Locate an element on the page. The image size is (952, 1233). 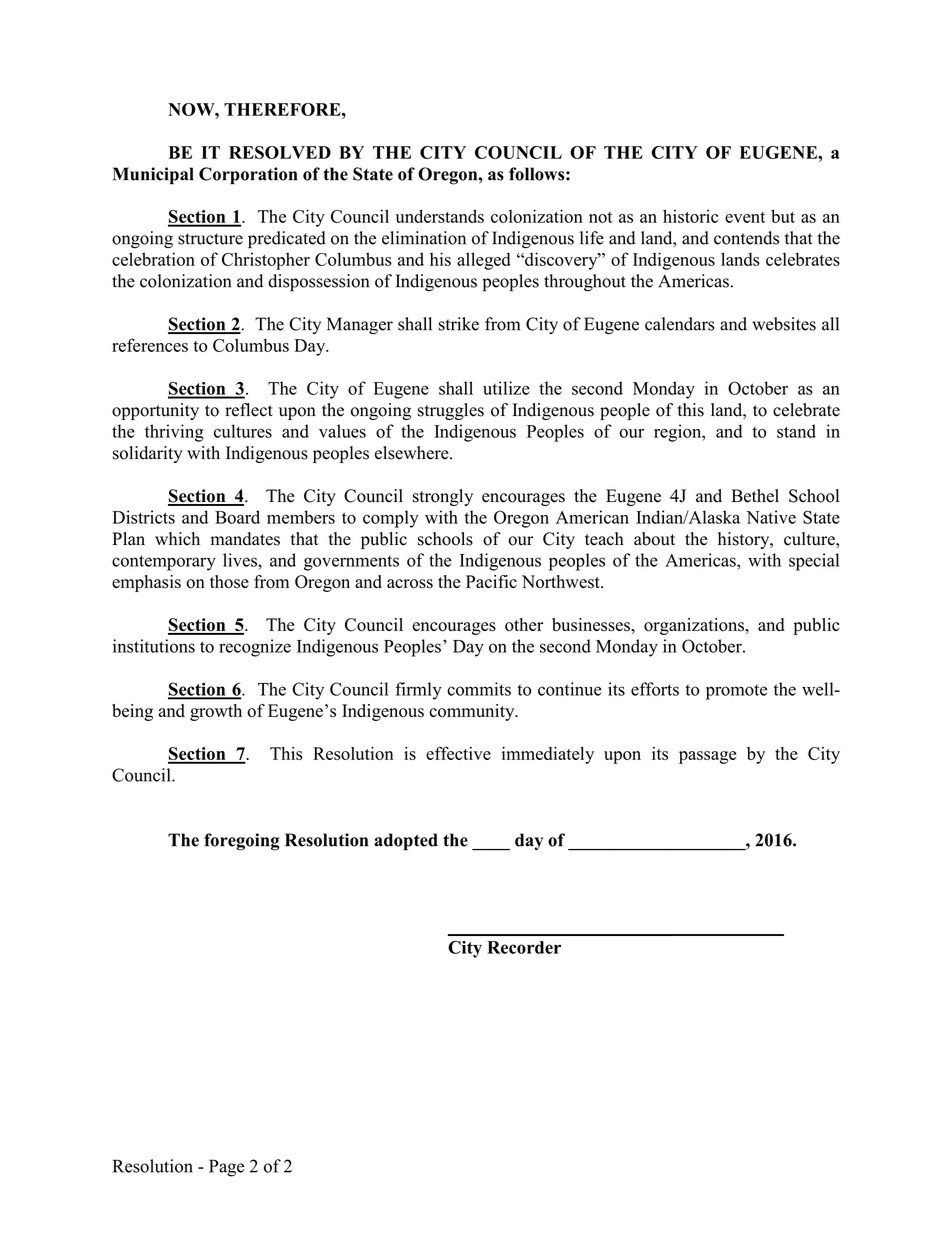
elimination is located at coordinates (424, 238).
